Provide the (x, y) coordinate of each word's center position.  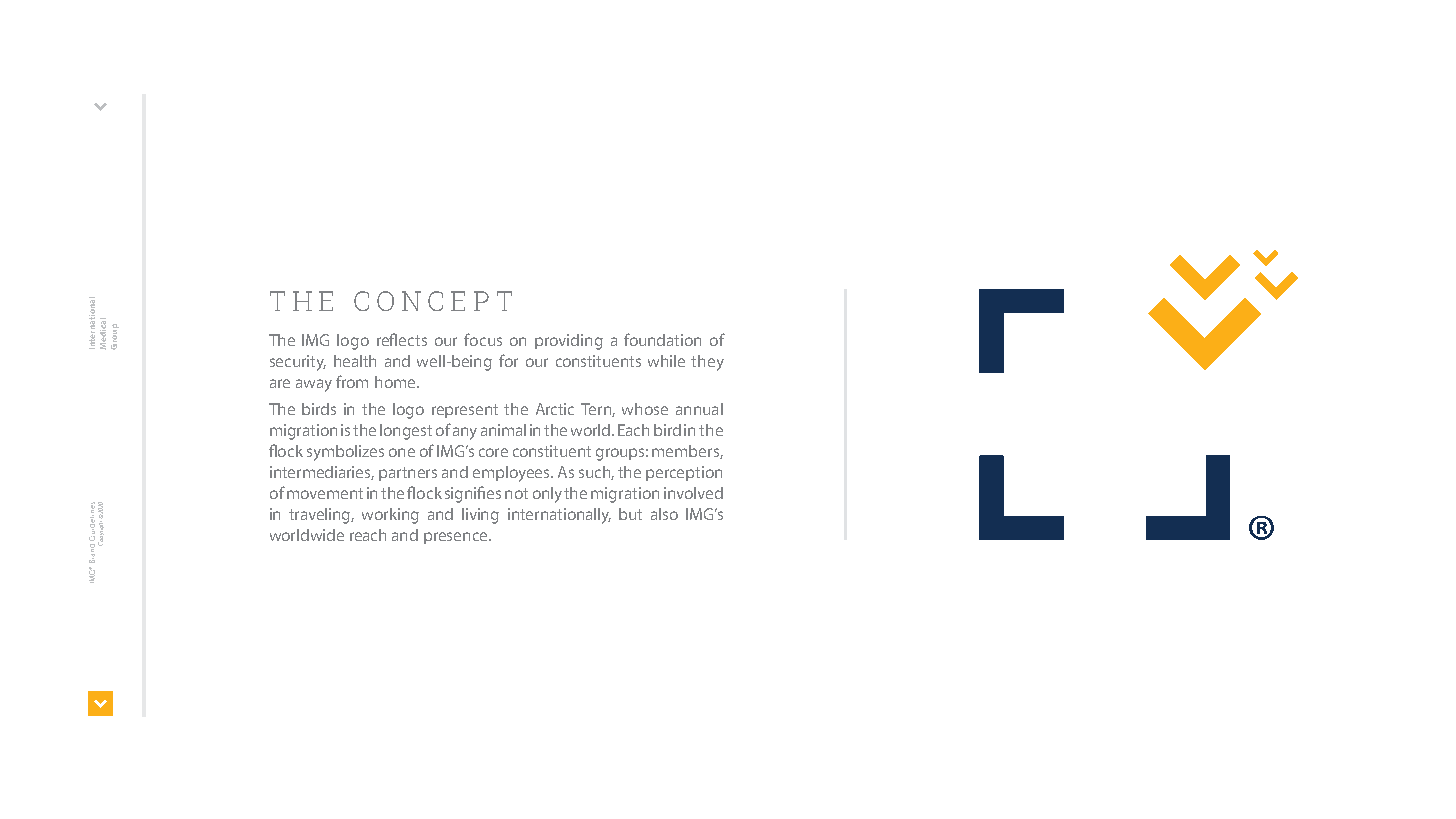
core (493, 452)
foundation (662, 339)
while (666, 361)
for (508, 360)
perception (684, 473)
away (314, 385)
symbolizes (345, 453)
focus (483, 339)
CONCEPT (433, 301)
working (390, 516)
